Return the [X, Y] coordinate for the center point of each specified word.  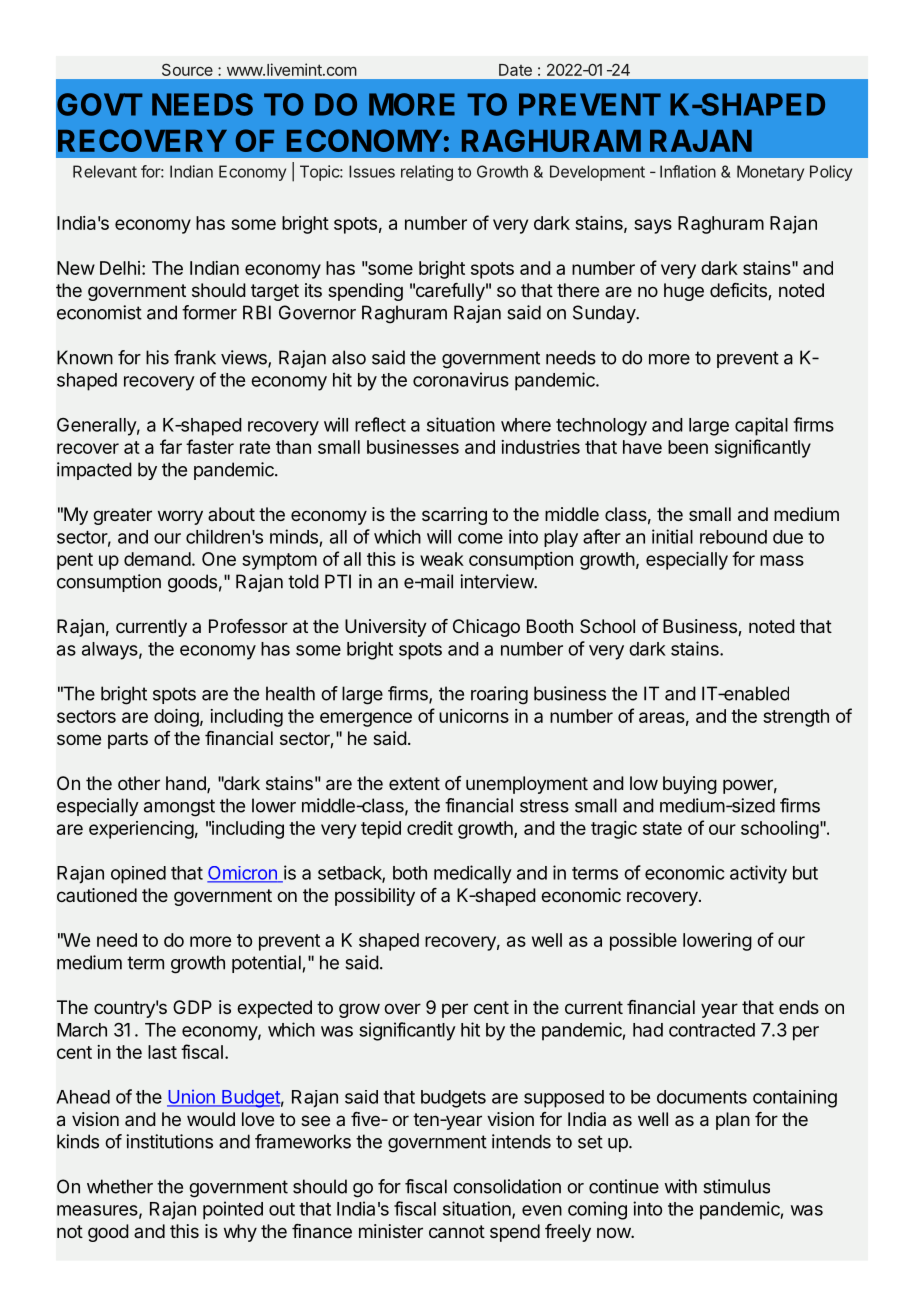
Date [515, 70]
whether [120, 1186]
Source [187, 69]
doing [176, 718]
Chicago [486, 628]
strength [796, 718]
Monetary [770, 173]
